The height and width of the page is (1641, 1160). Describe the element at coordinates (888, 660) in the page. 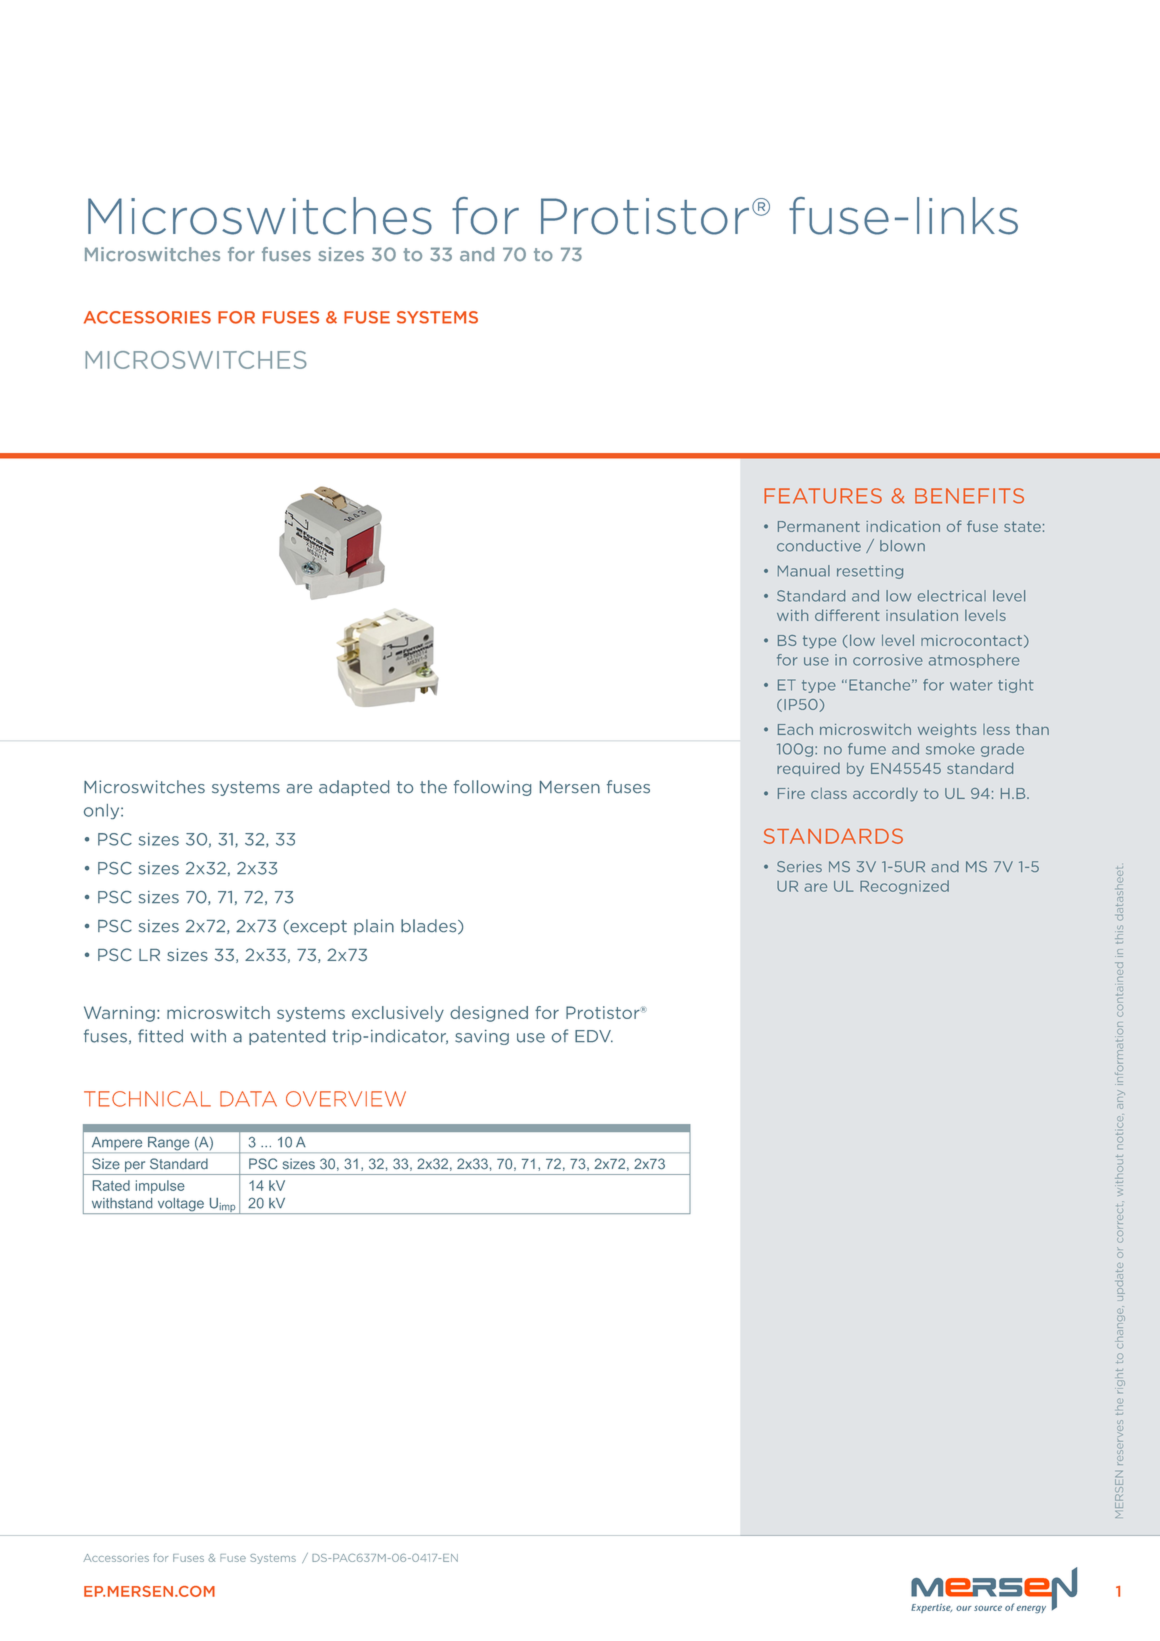

I see `corrosive` at that location.
